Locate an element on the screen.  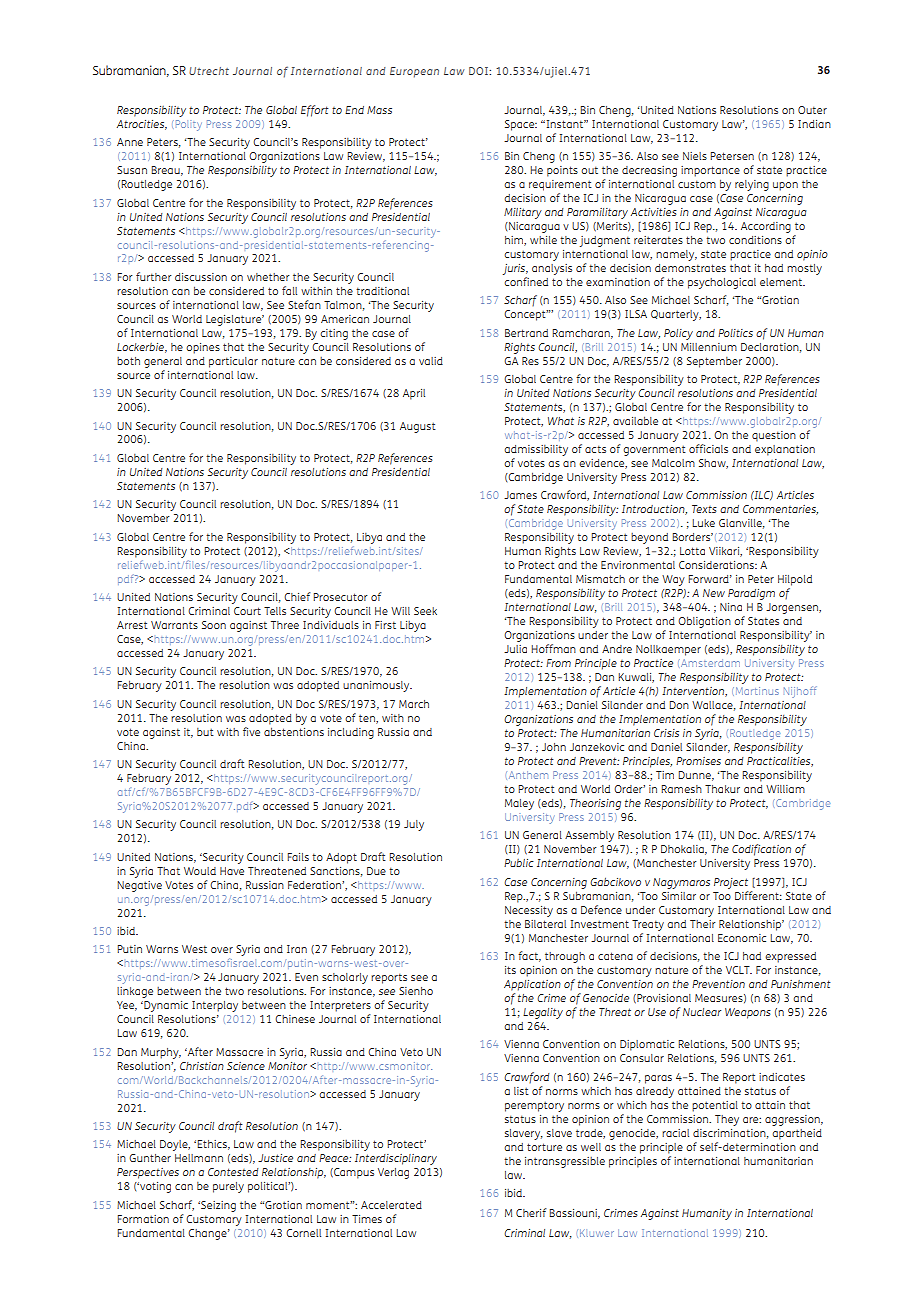
Niels is located at coordinates (695, 156).
